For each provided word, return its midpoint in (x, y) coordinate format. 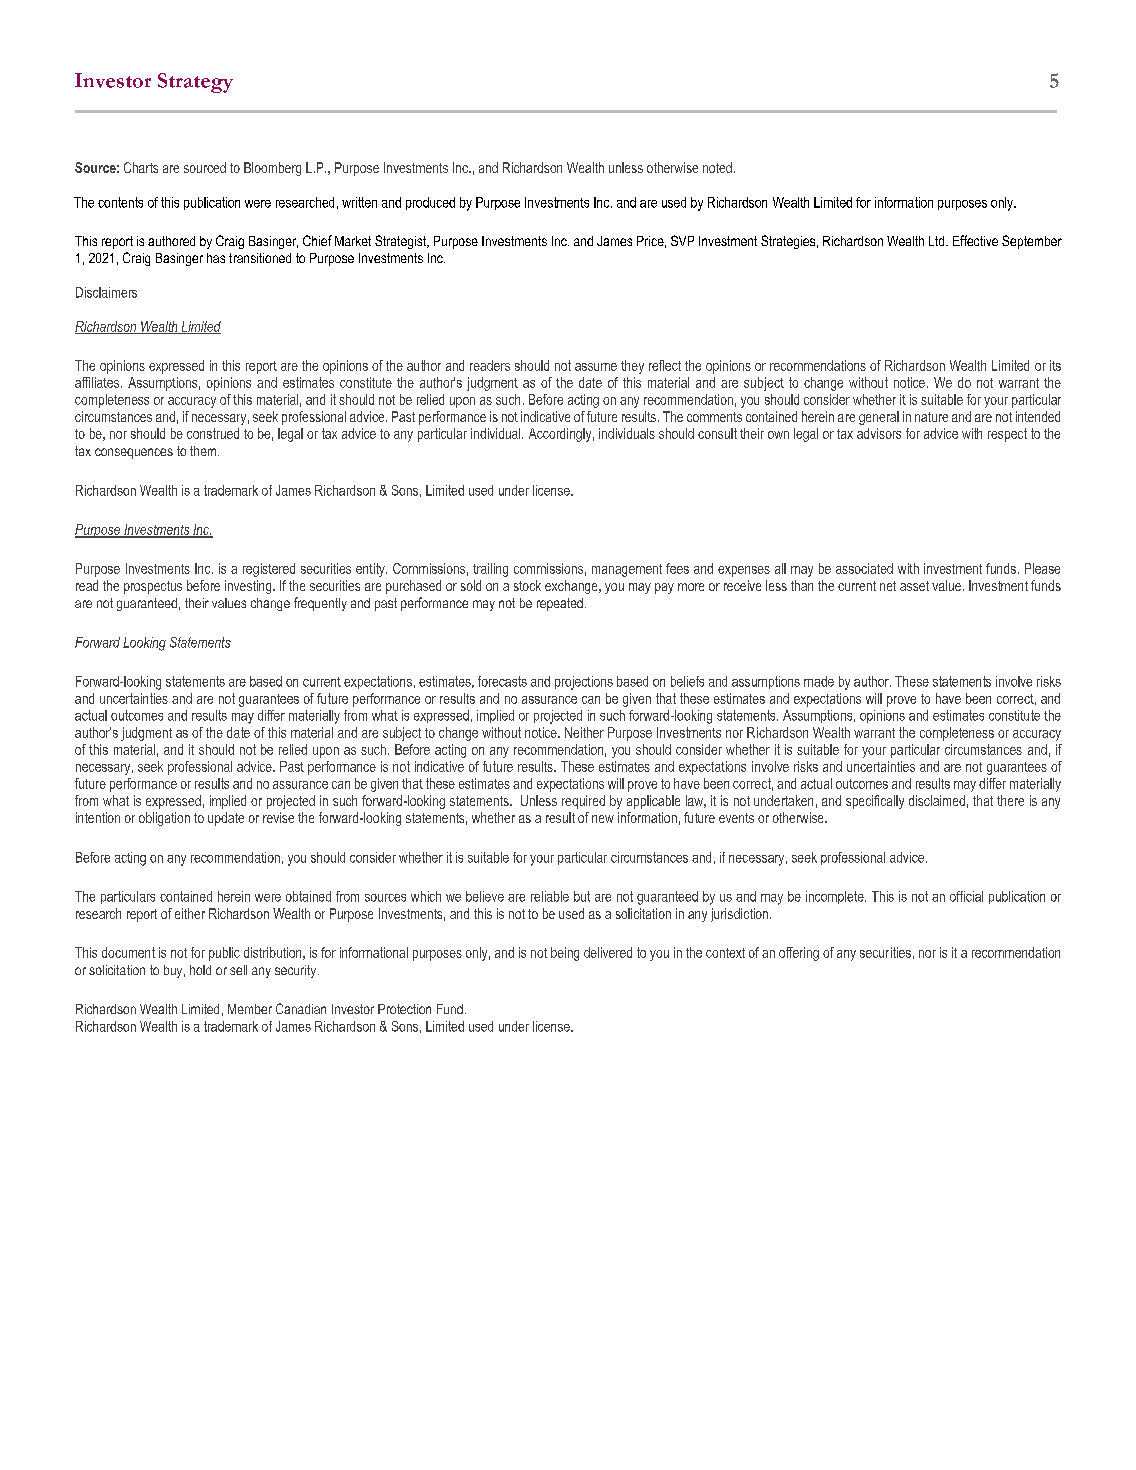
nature (931, 417)
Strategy (195, 83)
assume (596, 367)
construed (213, 433)
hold (200, 970)
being (565, 954)
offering (799, 954)
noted (717, 167)
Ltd (938, 241)
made (819, 681)
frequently (320, 604)
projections (584, 683)
